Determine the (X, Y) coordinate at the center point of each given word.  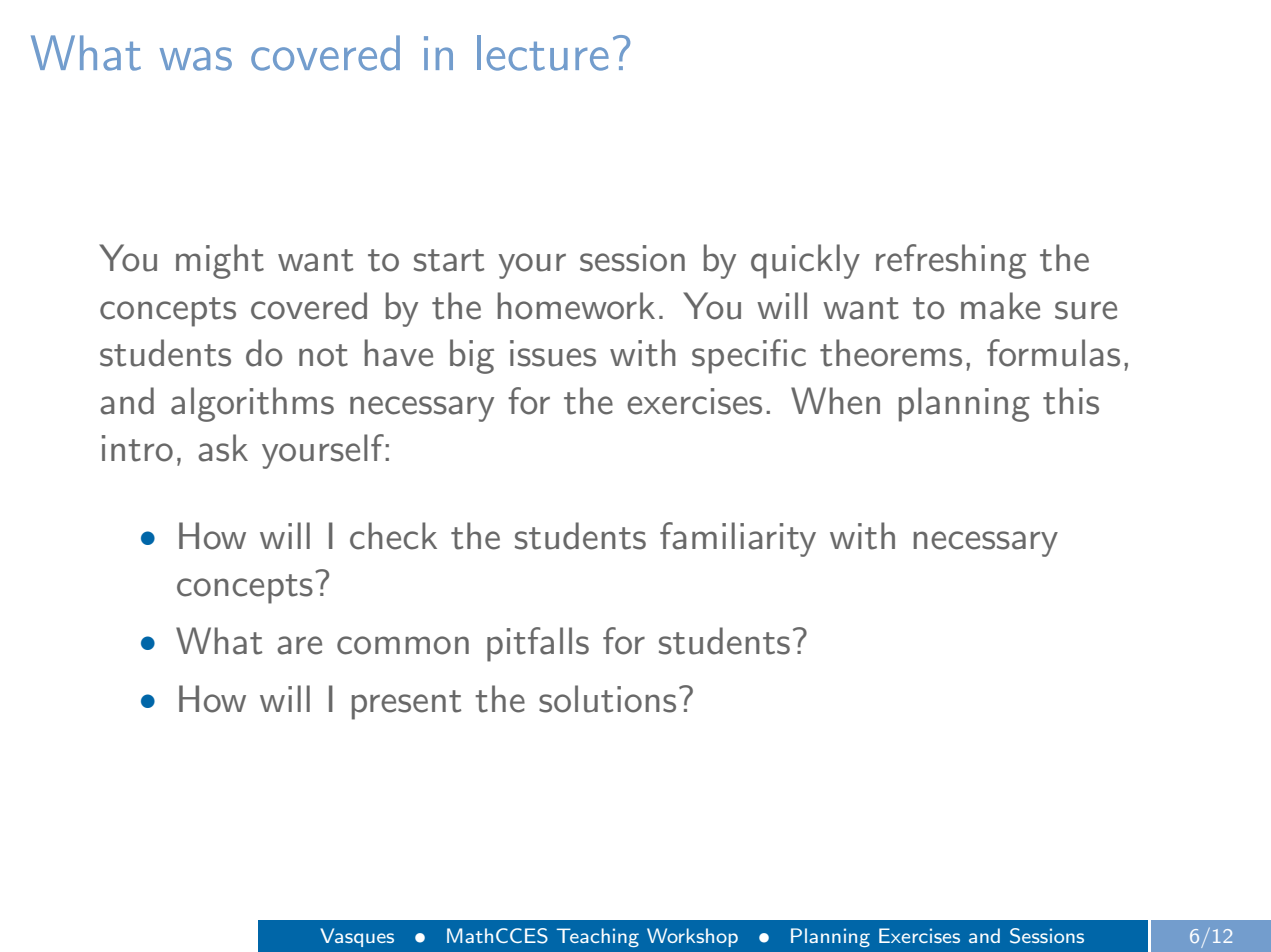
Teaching (598, 937)
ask (223, 448)
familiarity (738, 539)
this (1071, 401)
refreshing (951, 261)
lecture (543, 53)
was (196, 59)
